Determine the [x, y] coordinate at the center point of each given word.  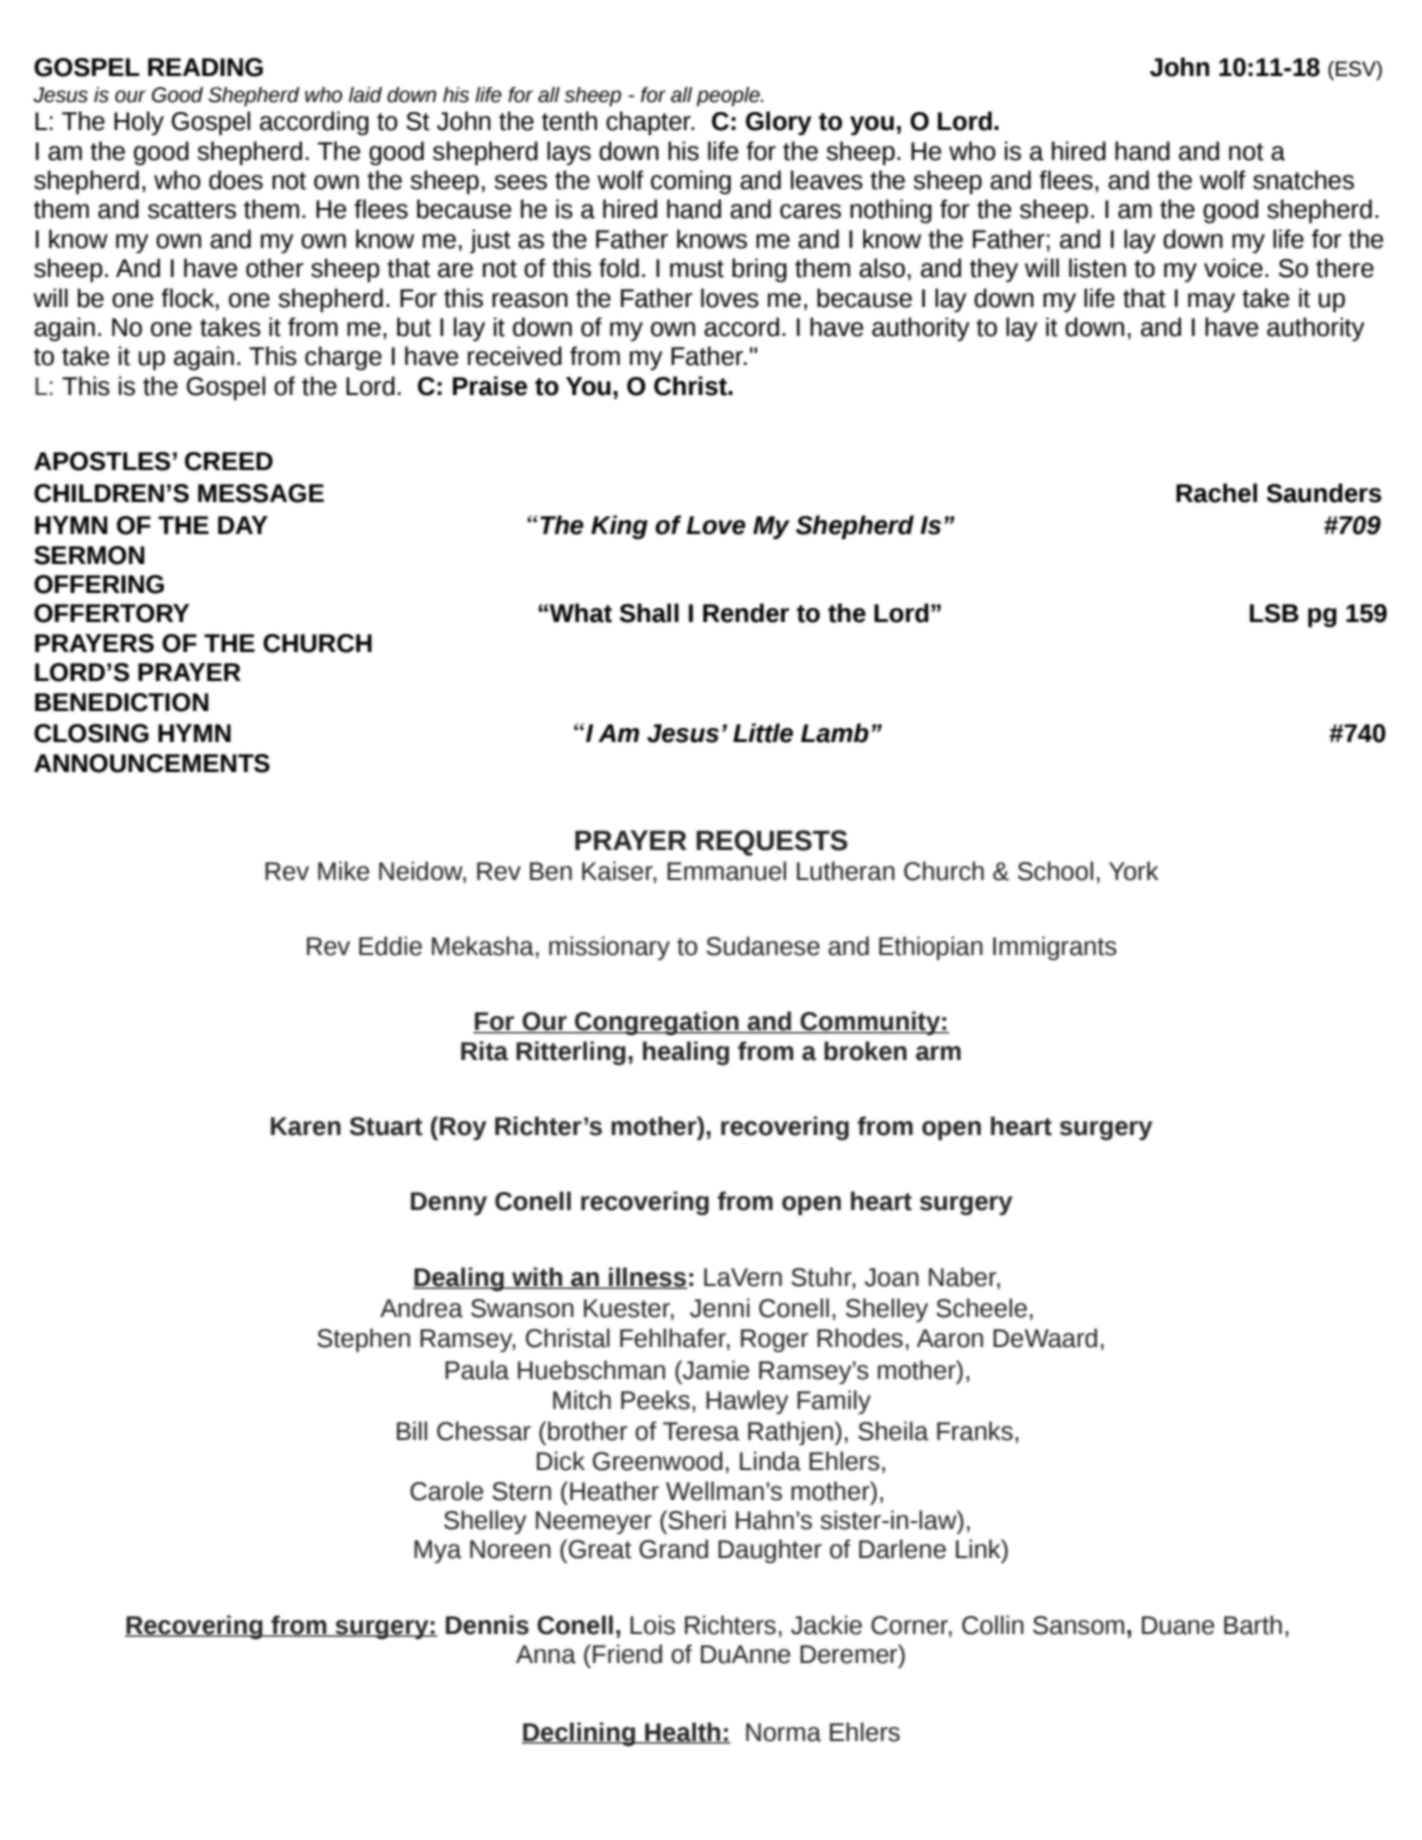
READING [205, 67]
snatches [1303, 180]
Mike [343, 871]
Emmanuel [726, 871]
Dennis [487, 1625]
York [1134, 871]
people [729, 97]
